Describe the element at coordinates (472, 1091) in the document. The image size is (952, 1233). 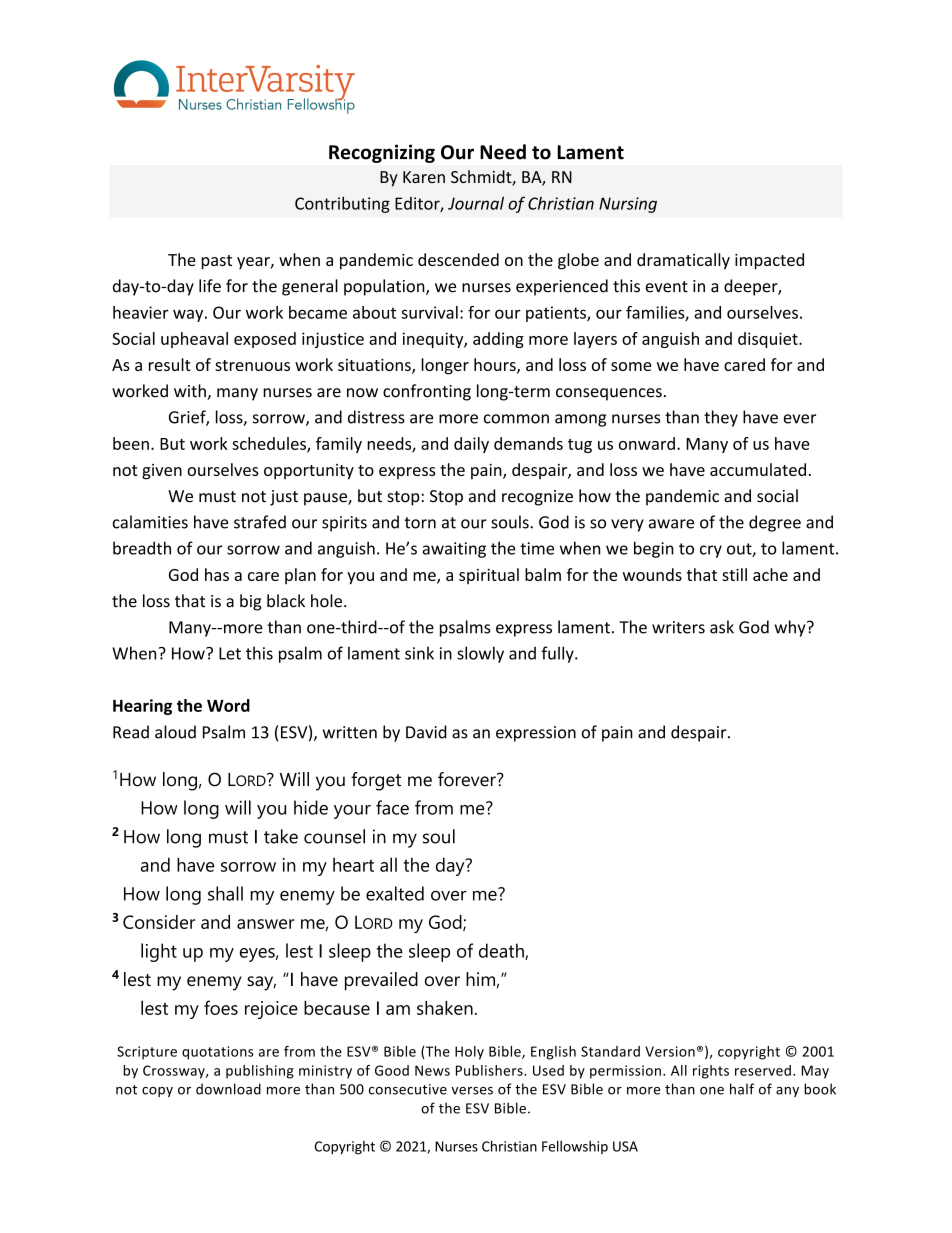
I see `verses` at that location.
